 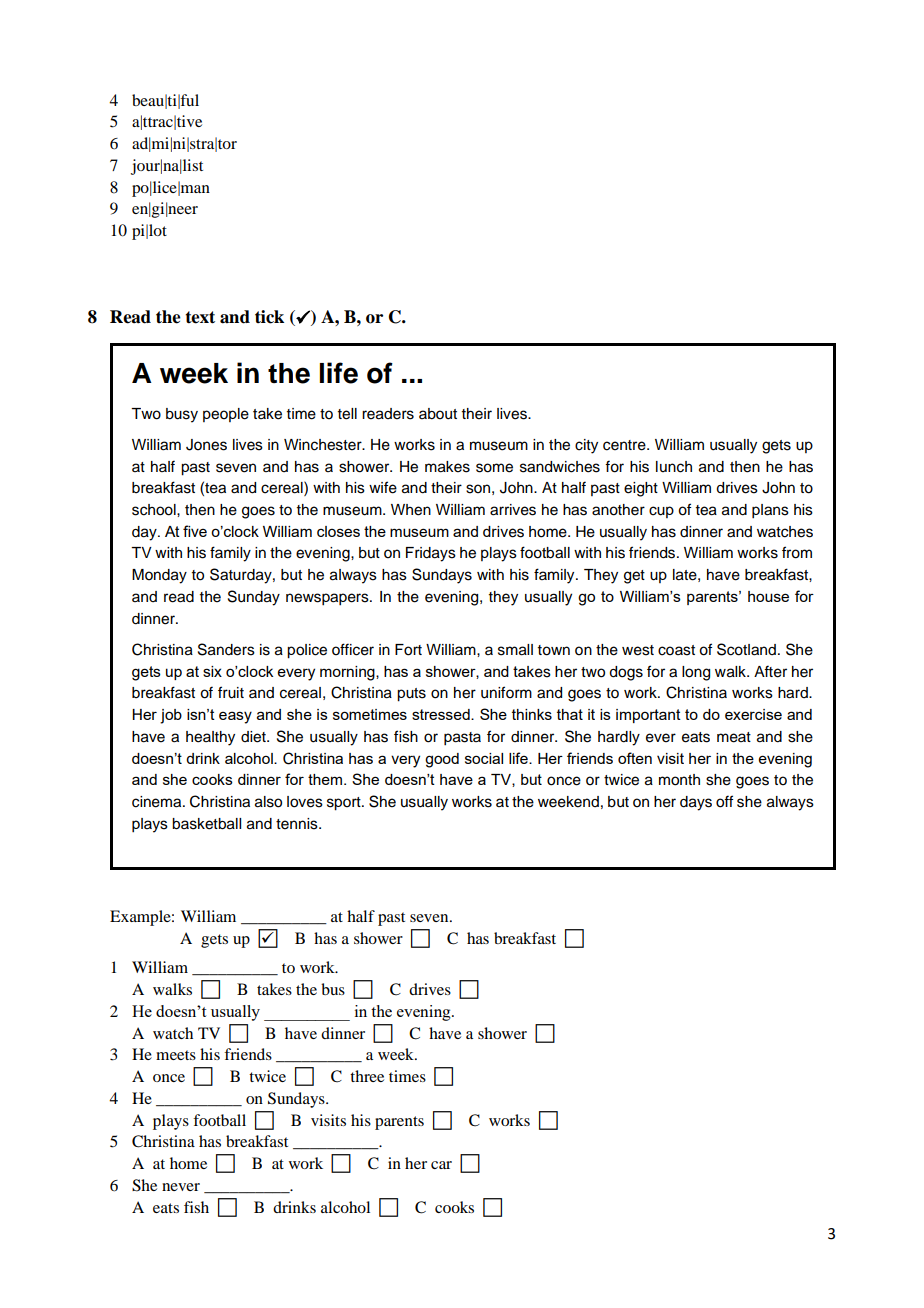 What do you see at coordinates (438, 414) in the screenshot?
I see `about` at bounding box center [438, 414].
